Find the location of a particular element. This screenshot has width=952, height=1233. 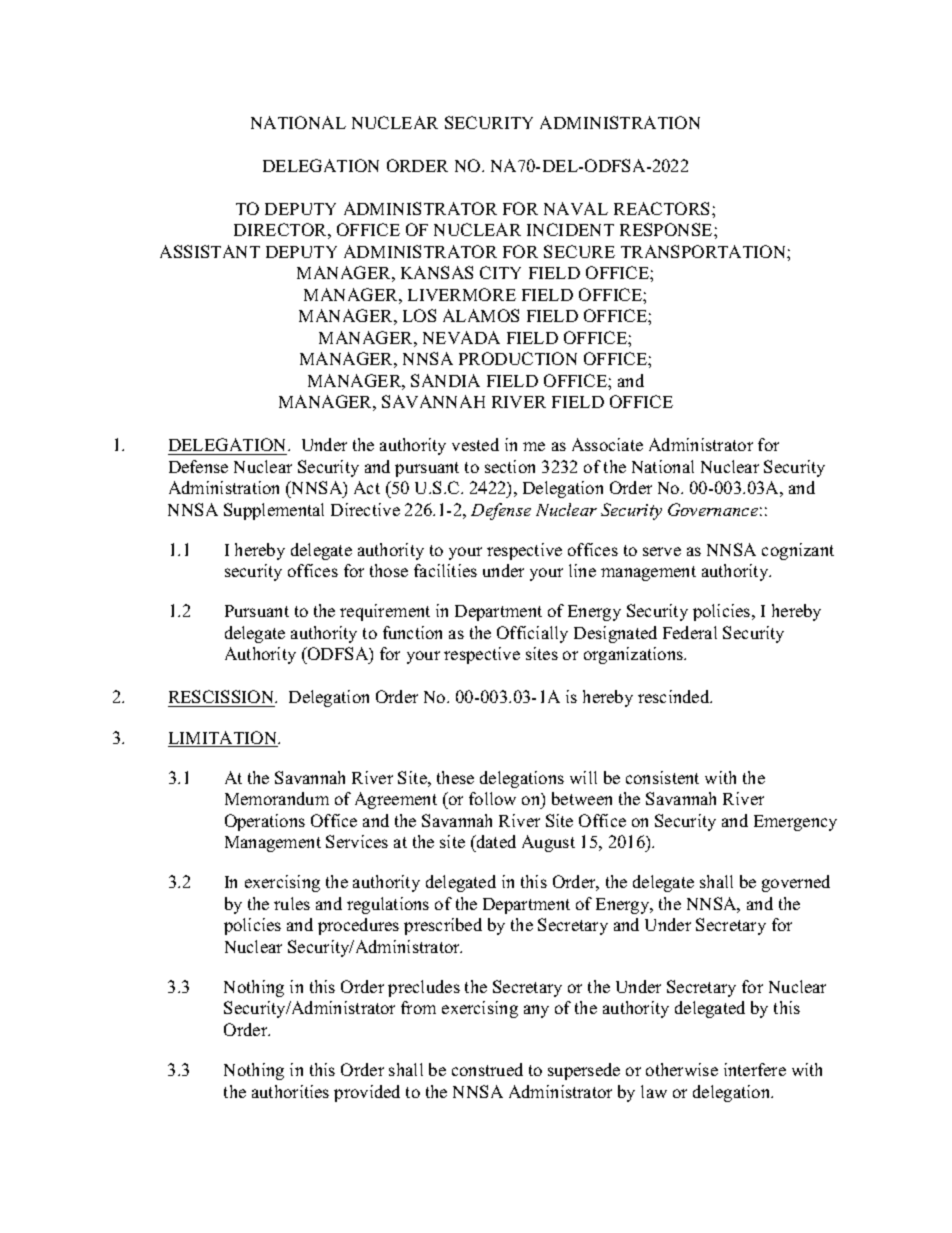

authorities is located at coordinates (290, 1091).
